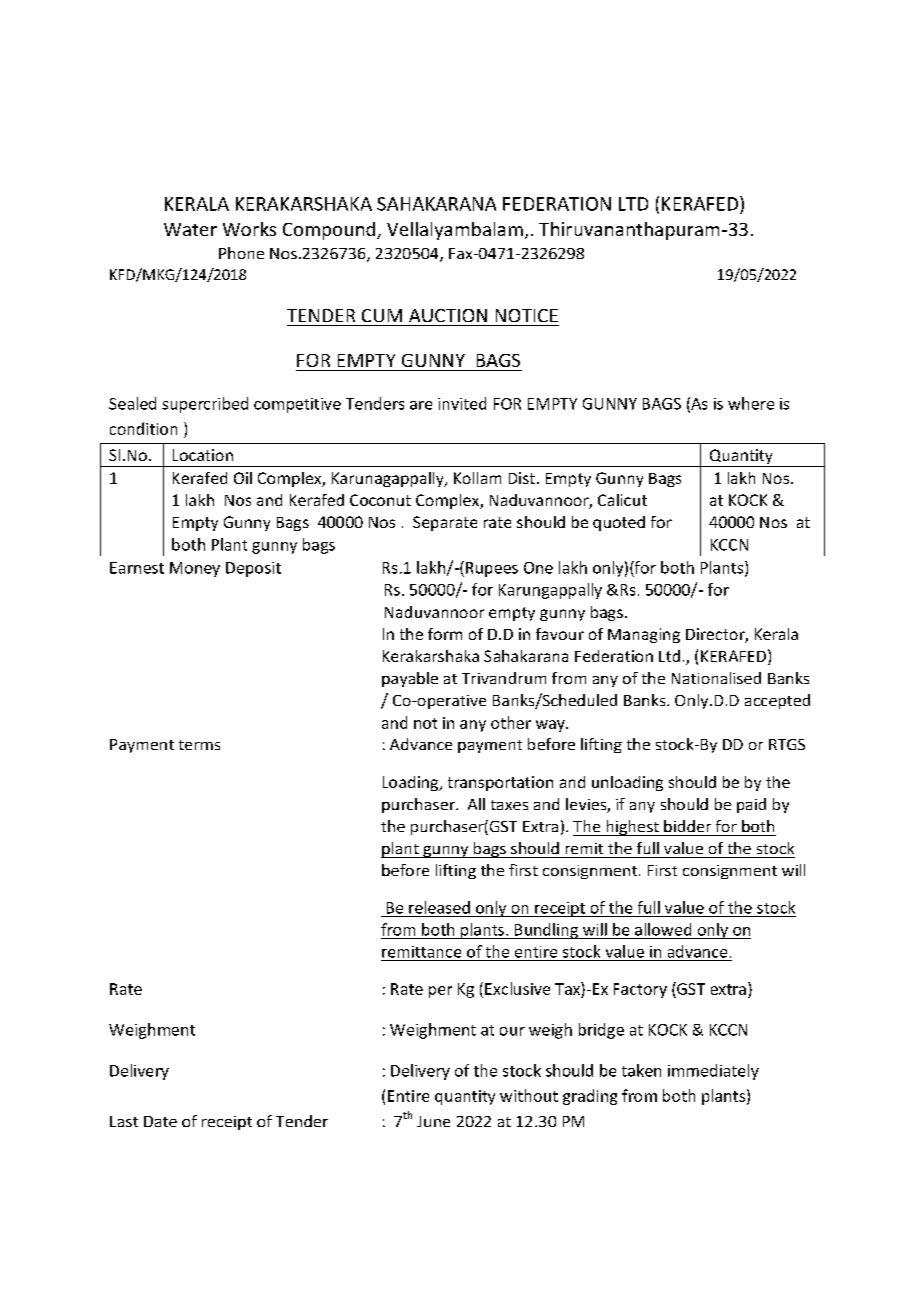 The width and height of the screenshot is (924, 1308). I want to click on where, so click(751, 403).
